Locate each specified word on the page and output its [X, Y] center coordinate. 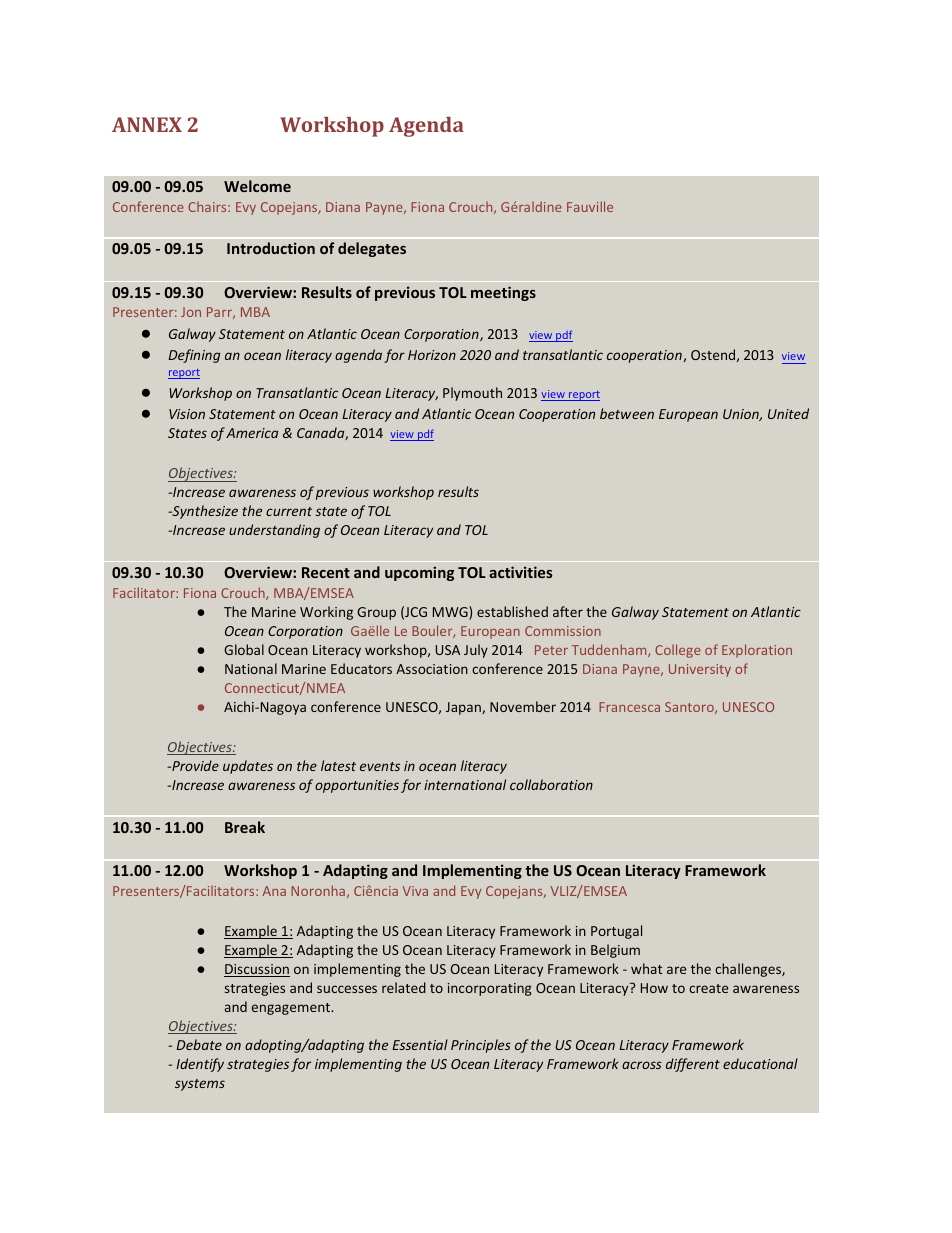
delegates [372, 249]
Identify [200, 1065]
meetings [503, 293]
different [693, 1065]
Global [244, 649]
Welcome [257, 186]
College [678, 651]
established [512, 611]
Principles [481, 1046]
